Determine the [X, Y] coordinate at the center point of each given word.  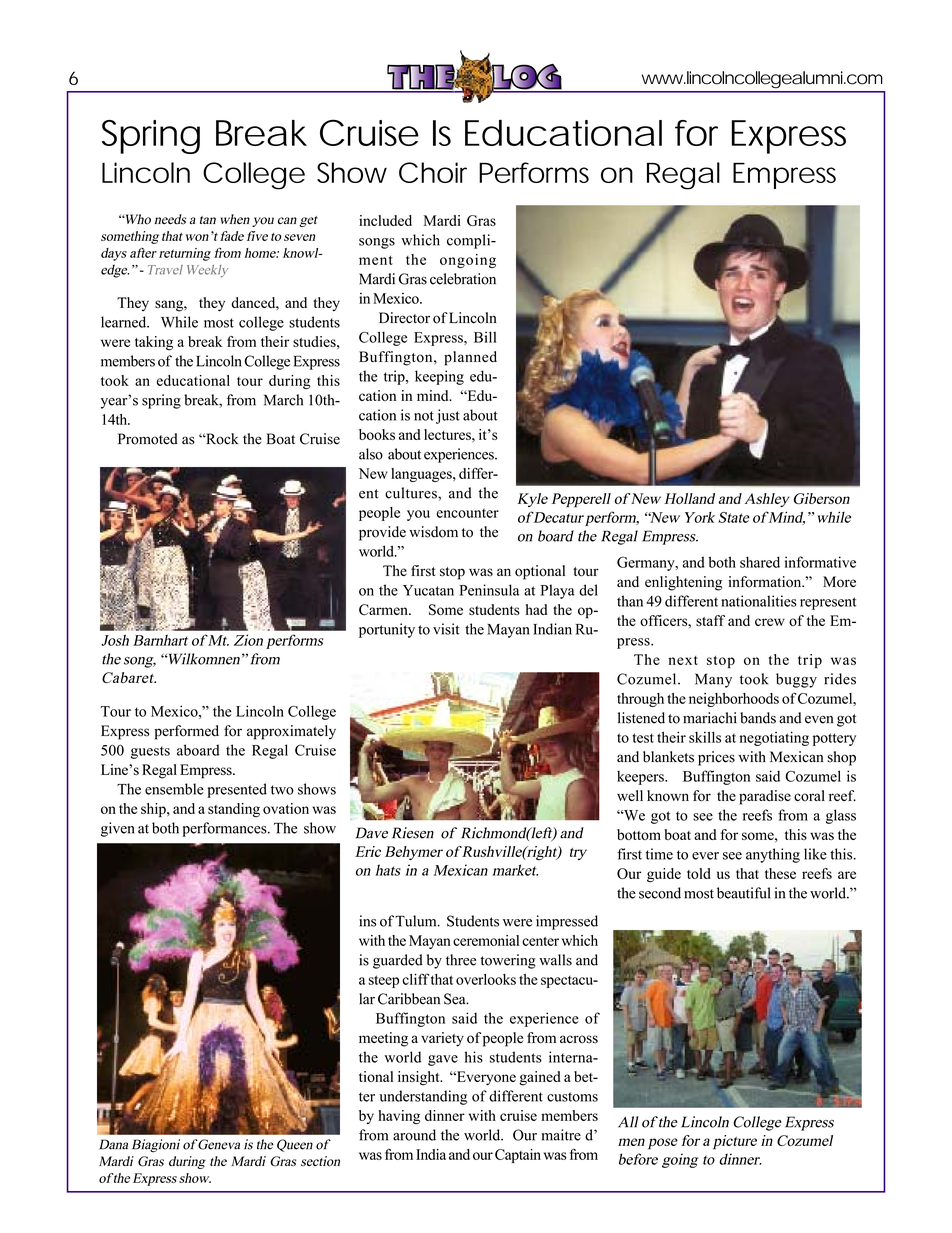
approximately [291, 732]
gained [540, 1078]
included [385, 220]
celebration [463, 279]
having [399, 1117]
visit [446, 629]
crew [770, 622]
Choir [433, 172]
